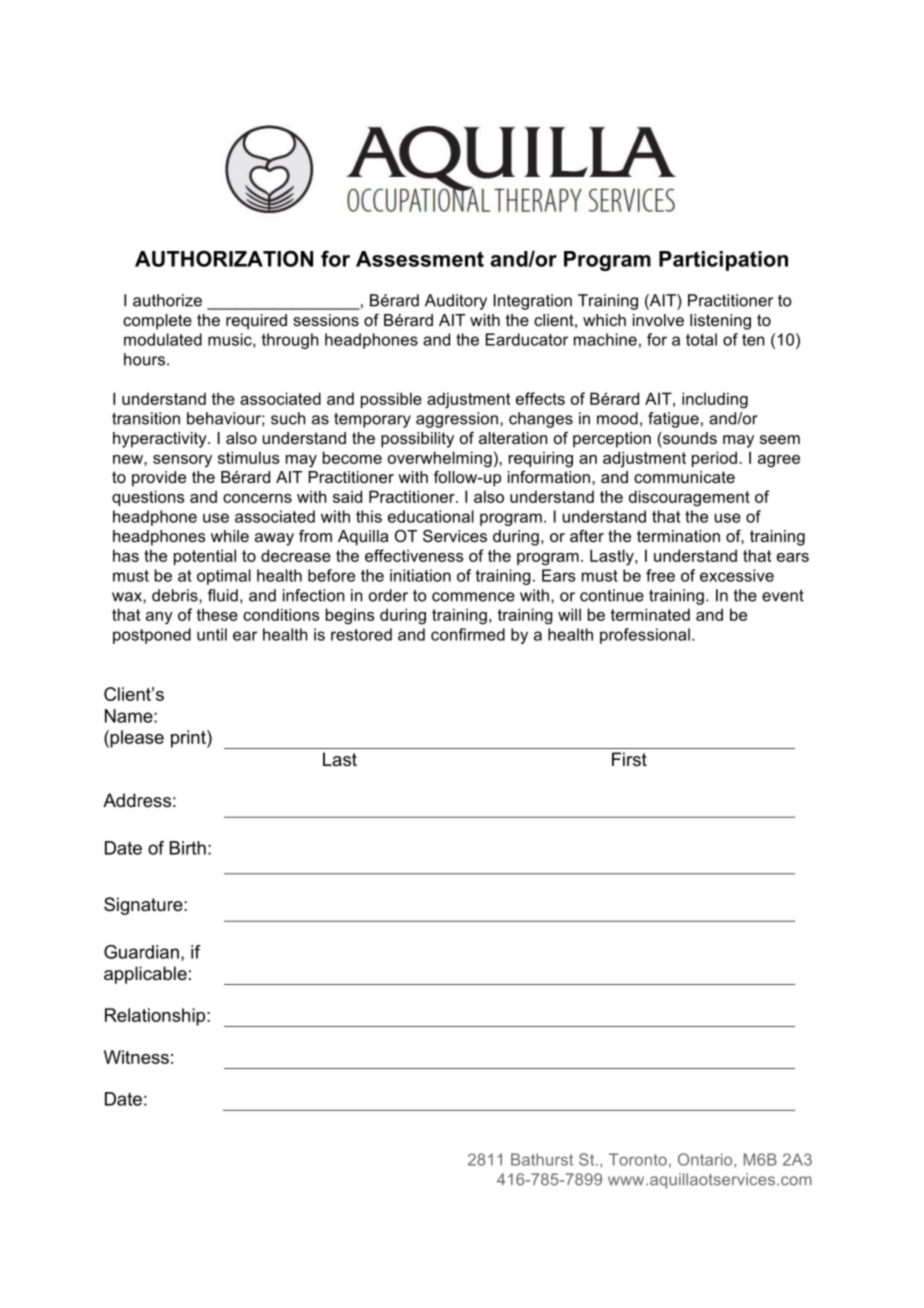  I want to click on authorize, so click(167, 300).
